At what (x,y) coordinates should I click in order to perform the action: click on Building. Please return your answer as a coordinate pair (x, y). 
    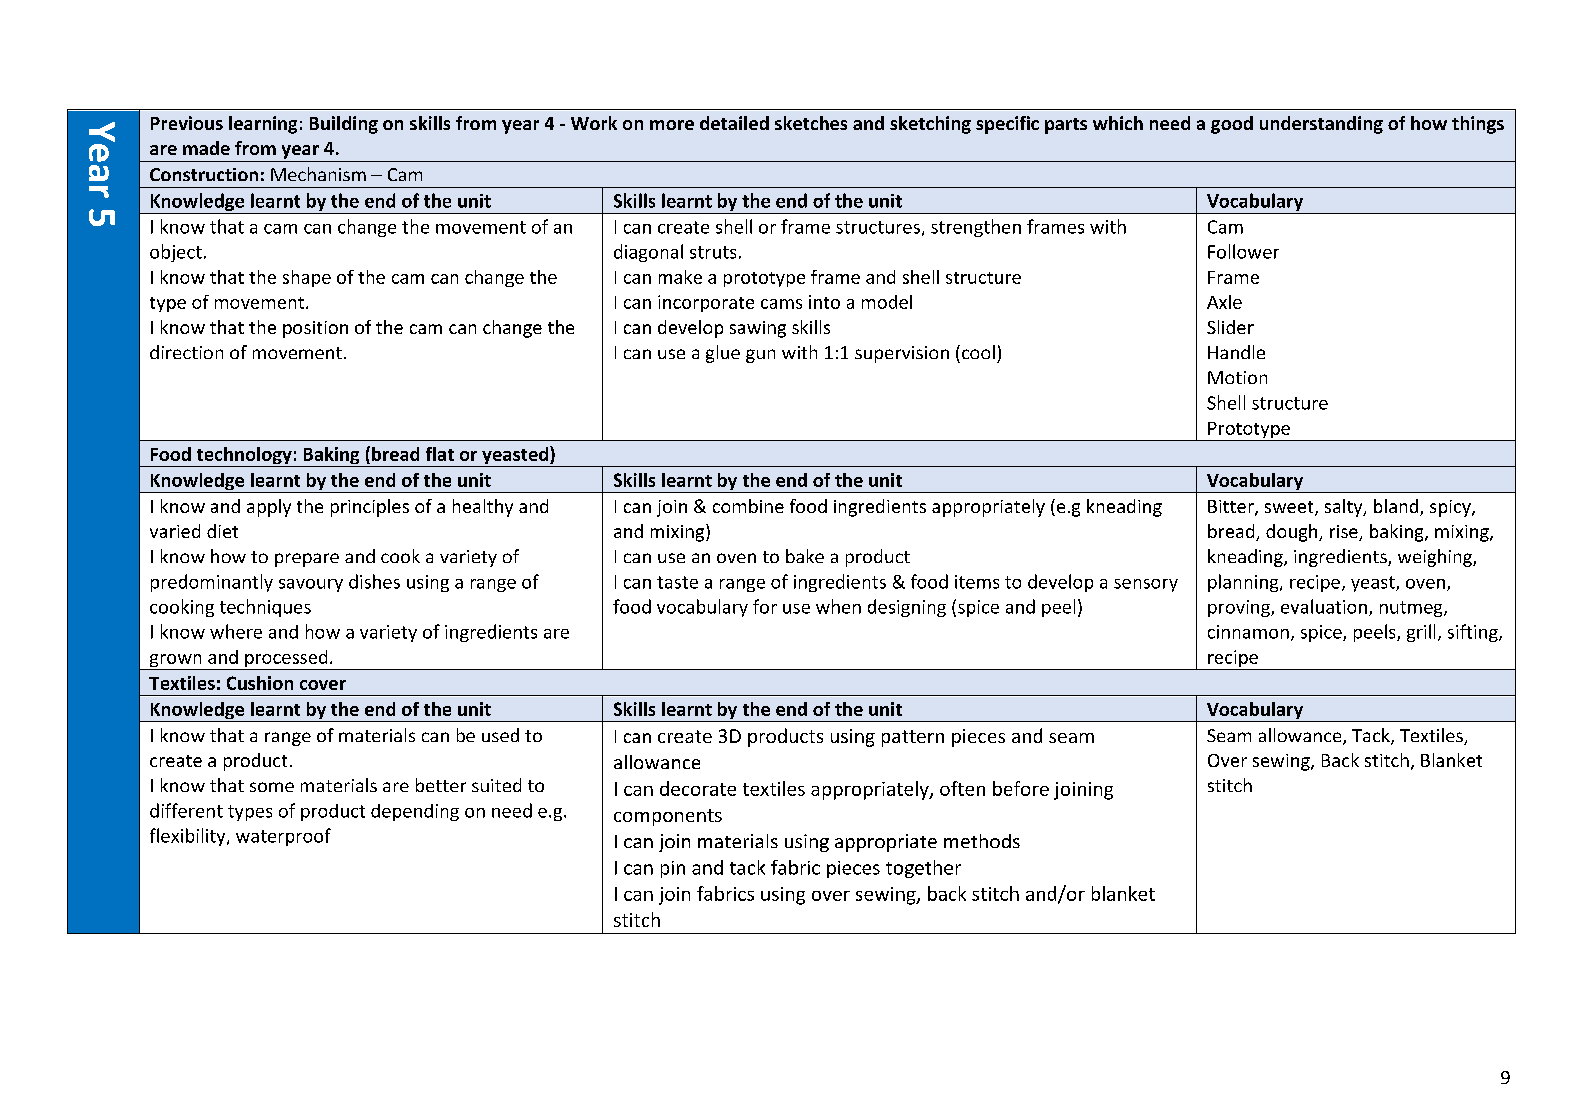
    Looking at the image, I should click on (344, 125).
